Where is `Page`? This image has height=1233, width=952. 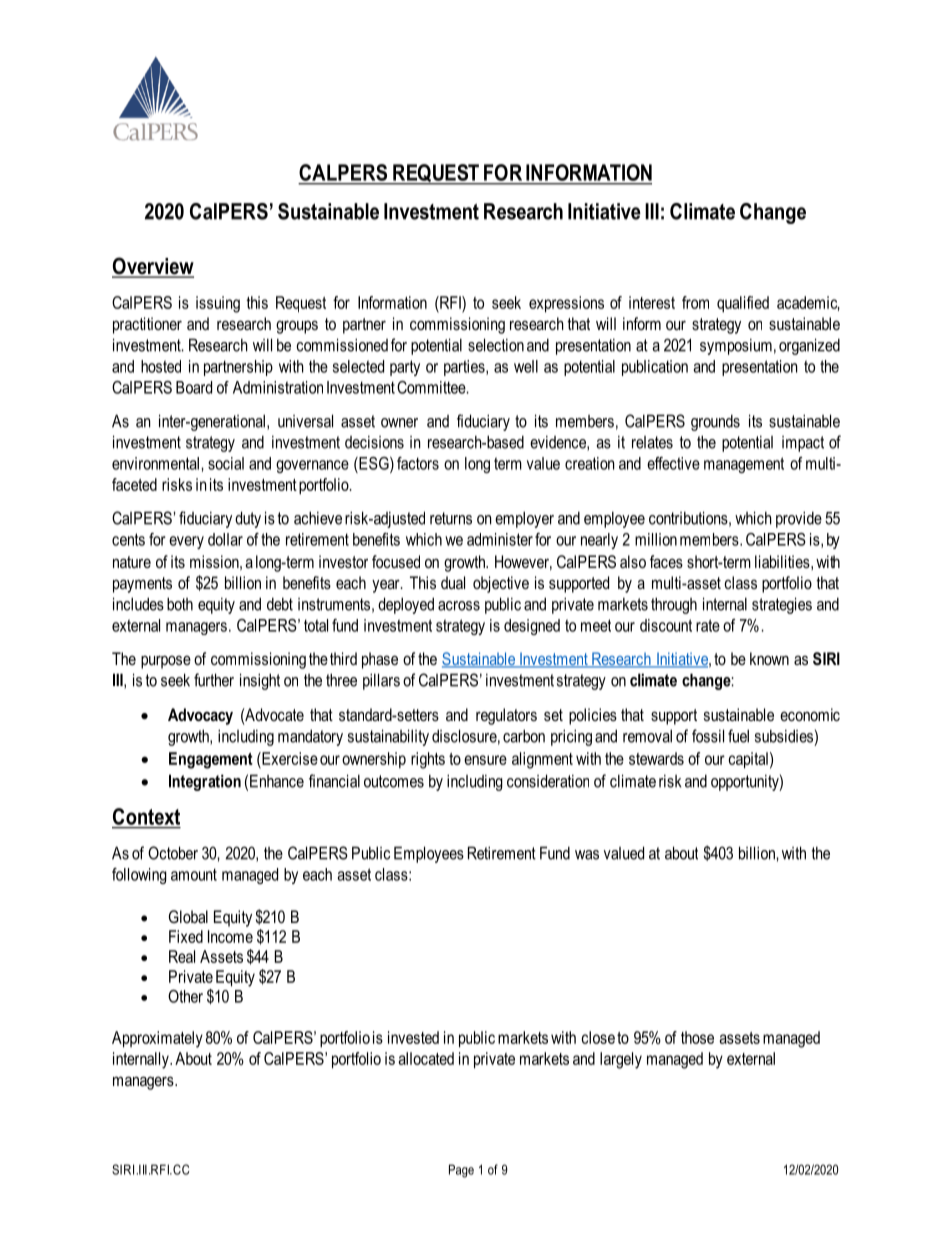 Page is located at coordinates (461, 1171).
